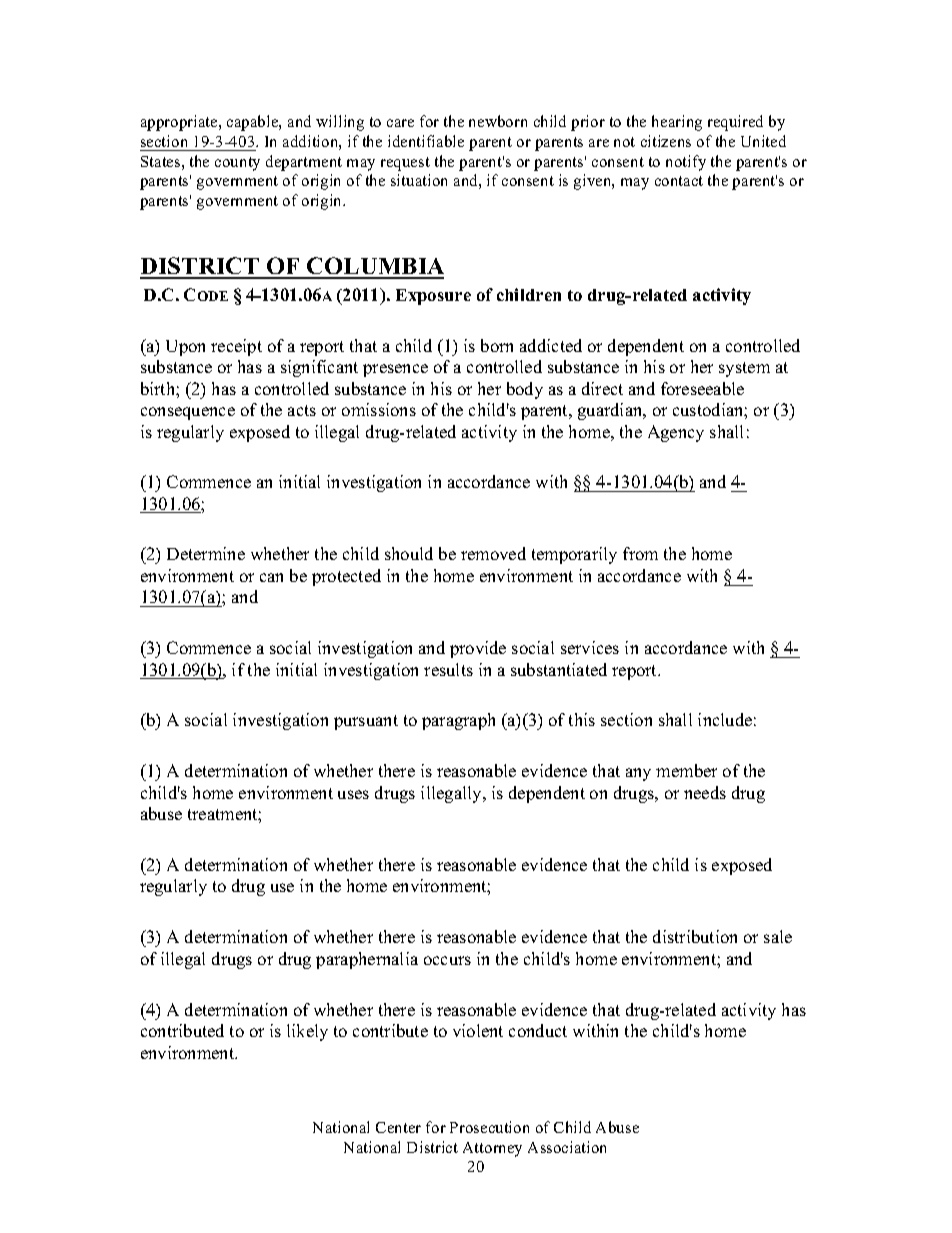  What do you see at coordinates (567, 1147) in the screenshot?
I see `Association` at bounding box center [567, 1147].
